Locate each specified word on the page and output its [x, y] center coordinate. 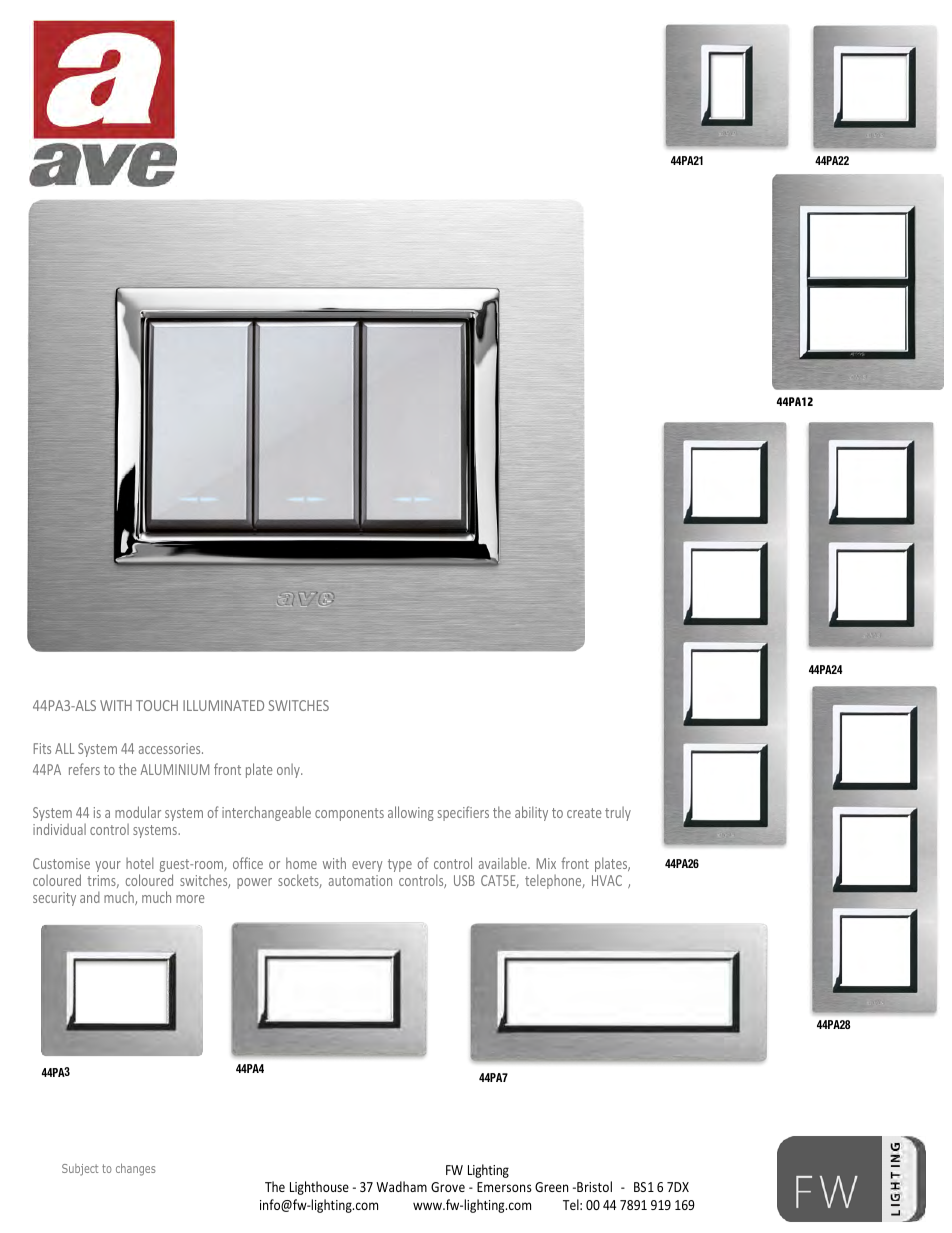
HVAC [607, 880]
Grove [448, 1187]
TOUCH [157, 705]
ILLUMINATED [223, 705]
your [108, 866]
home [301, 863]
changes [135, 1169]
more [190, 899]
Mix [546, 863]
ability [531, 813]
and [90, 897]
